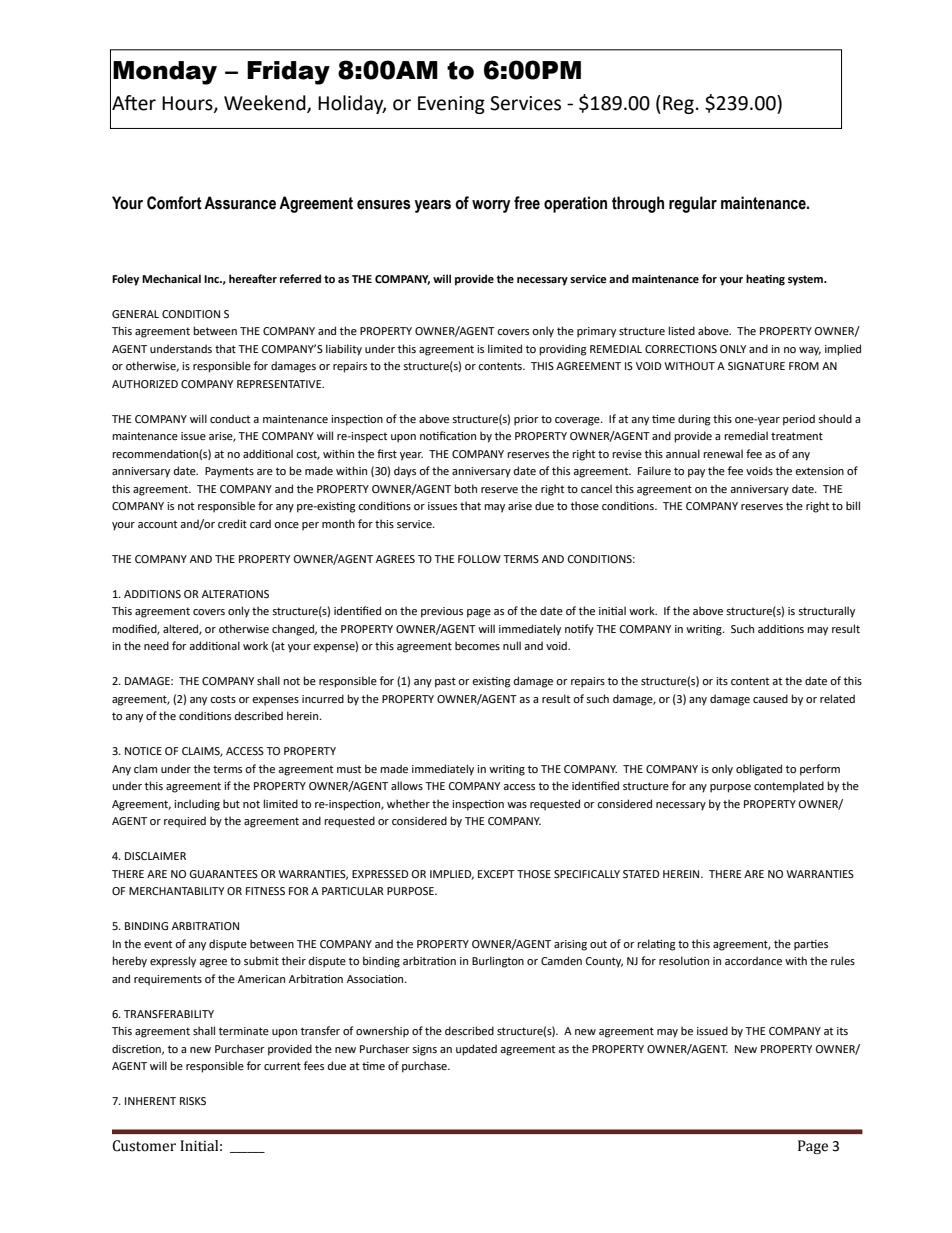 This screenshot has width=952, height=1233. What do you see at coordinates (693, 204) in the screenshot?
I see `regular` at bounding box center [693, 204].
